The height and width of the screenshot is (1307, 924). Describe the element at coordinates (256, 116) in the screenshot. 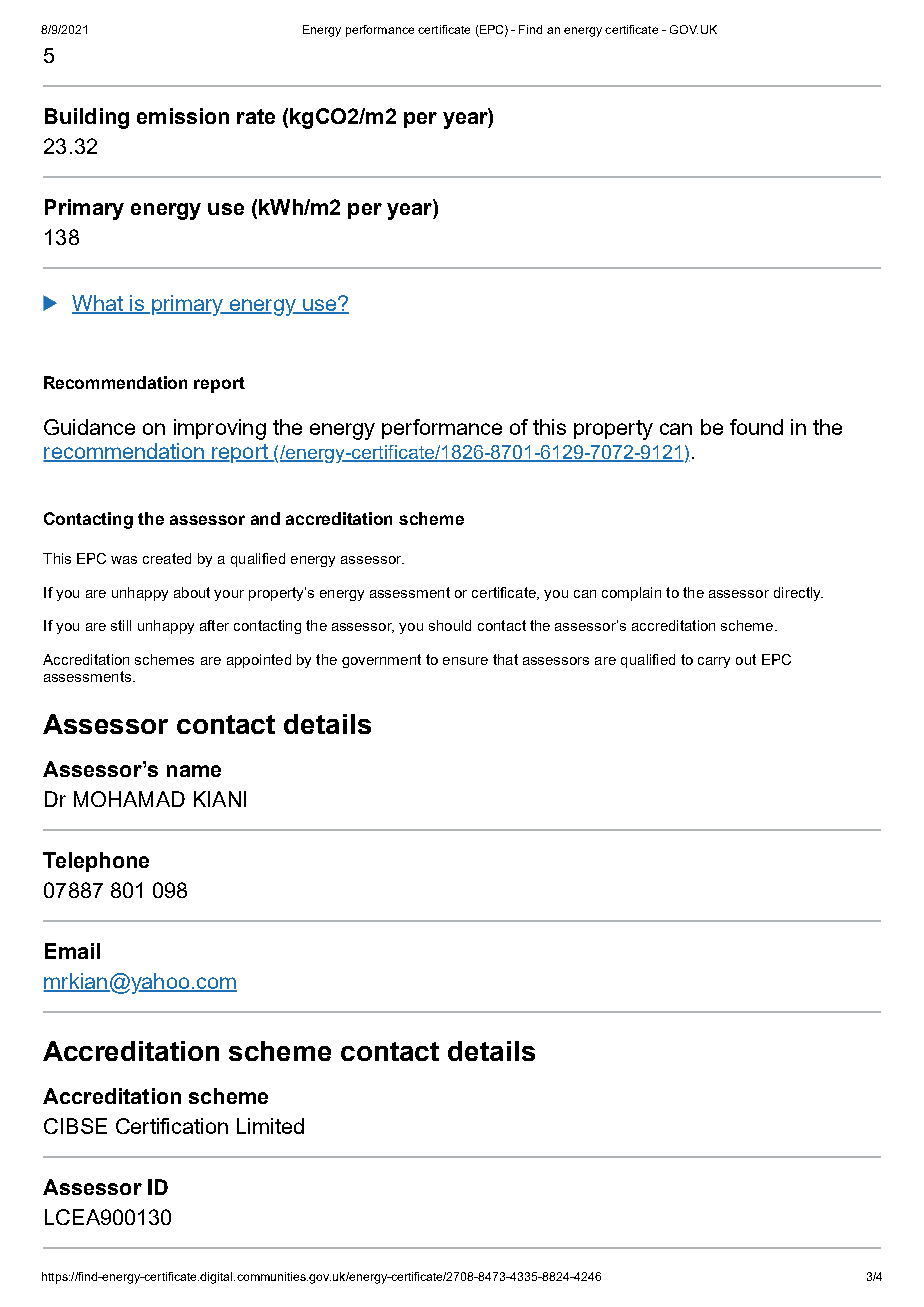

I see `rate` at that location.
